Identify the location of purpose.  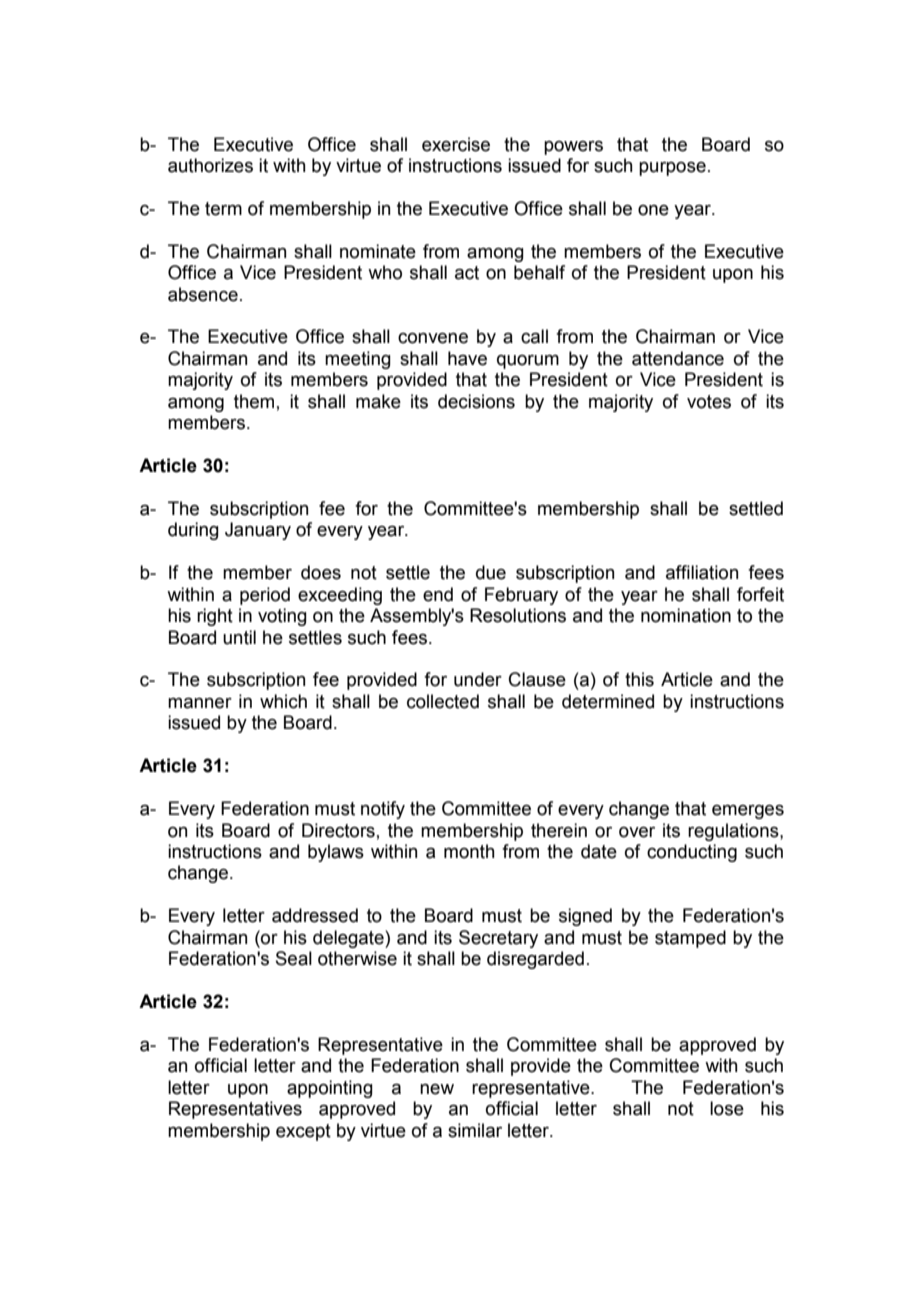
(672, 169).
